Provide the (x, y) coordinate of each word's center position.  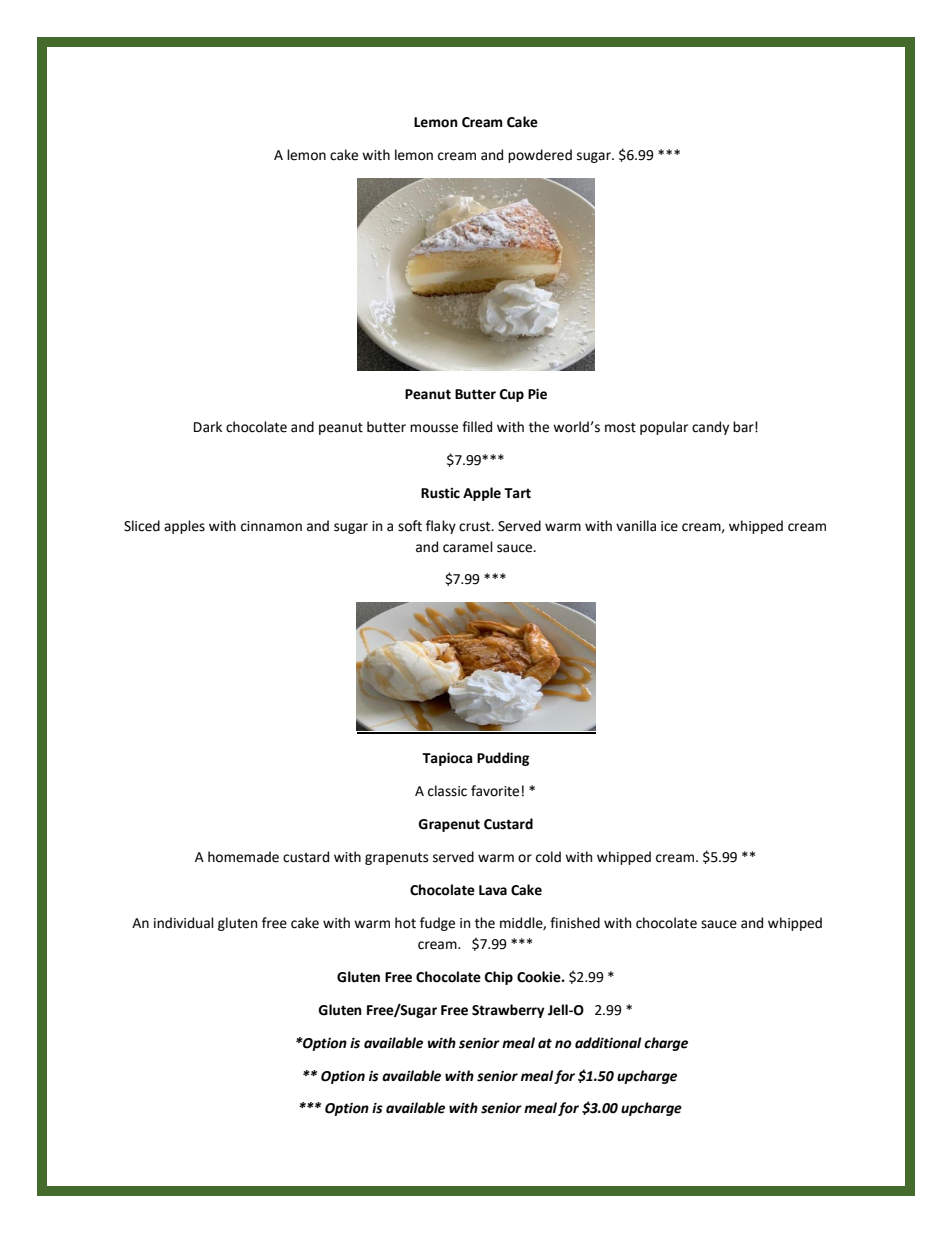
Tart (517, 493)
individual (184, 923)
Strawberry (508, 1011)
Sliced (142, 526)
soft (410, 526)
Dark (208, 427)
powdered (540, 156)
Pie (537, 394)
